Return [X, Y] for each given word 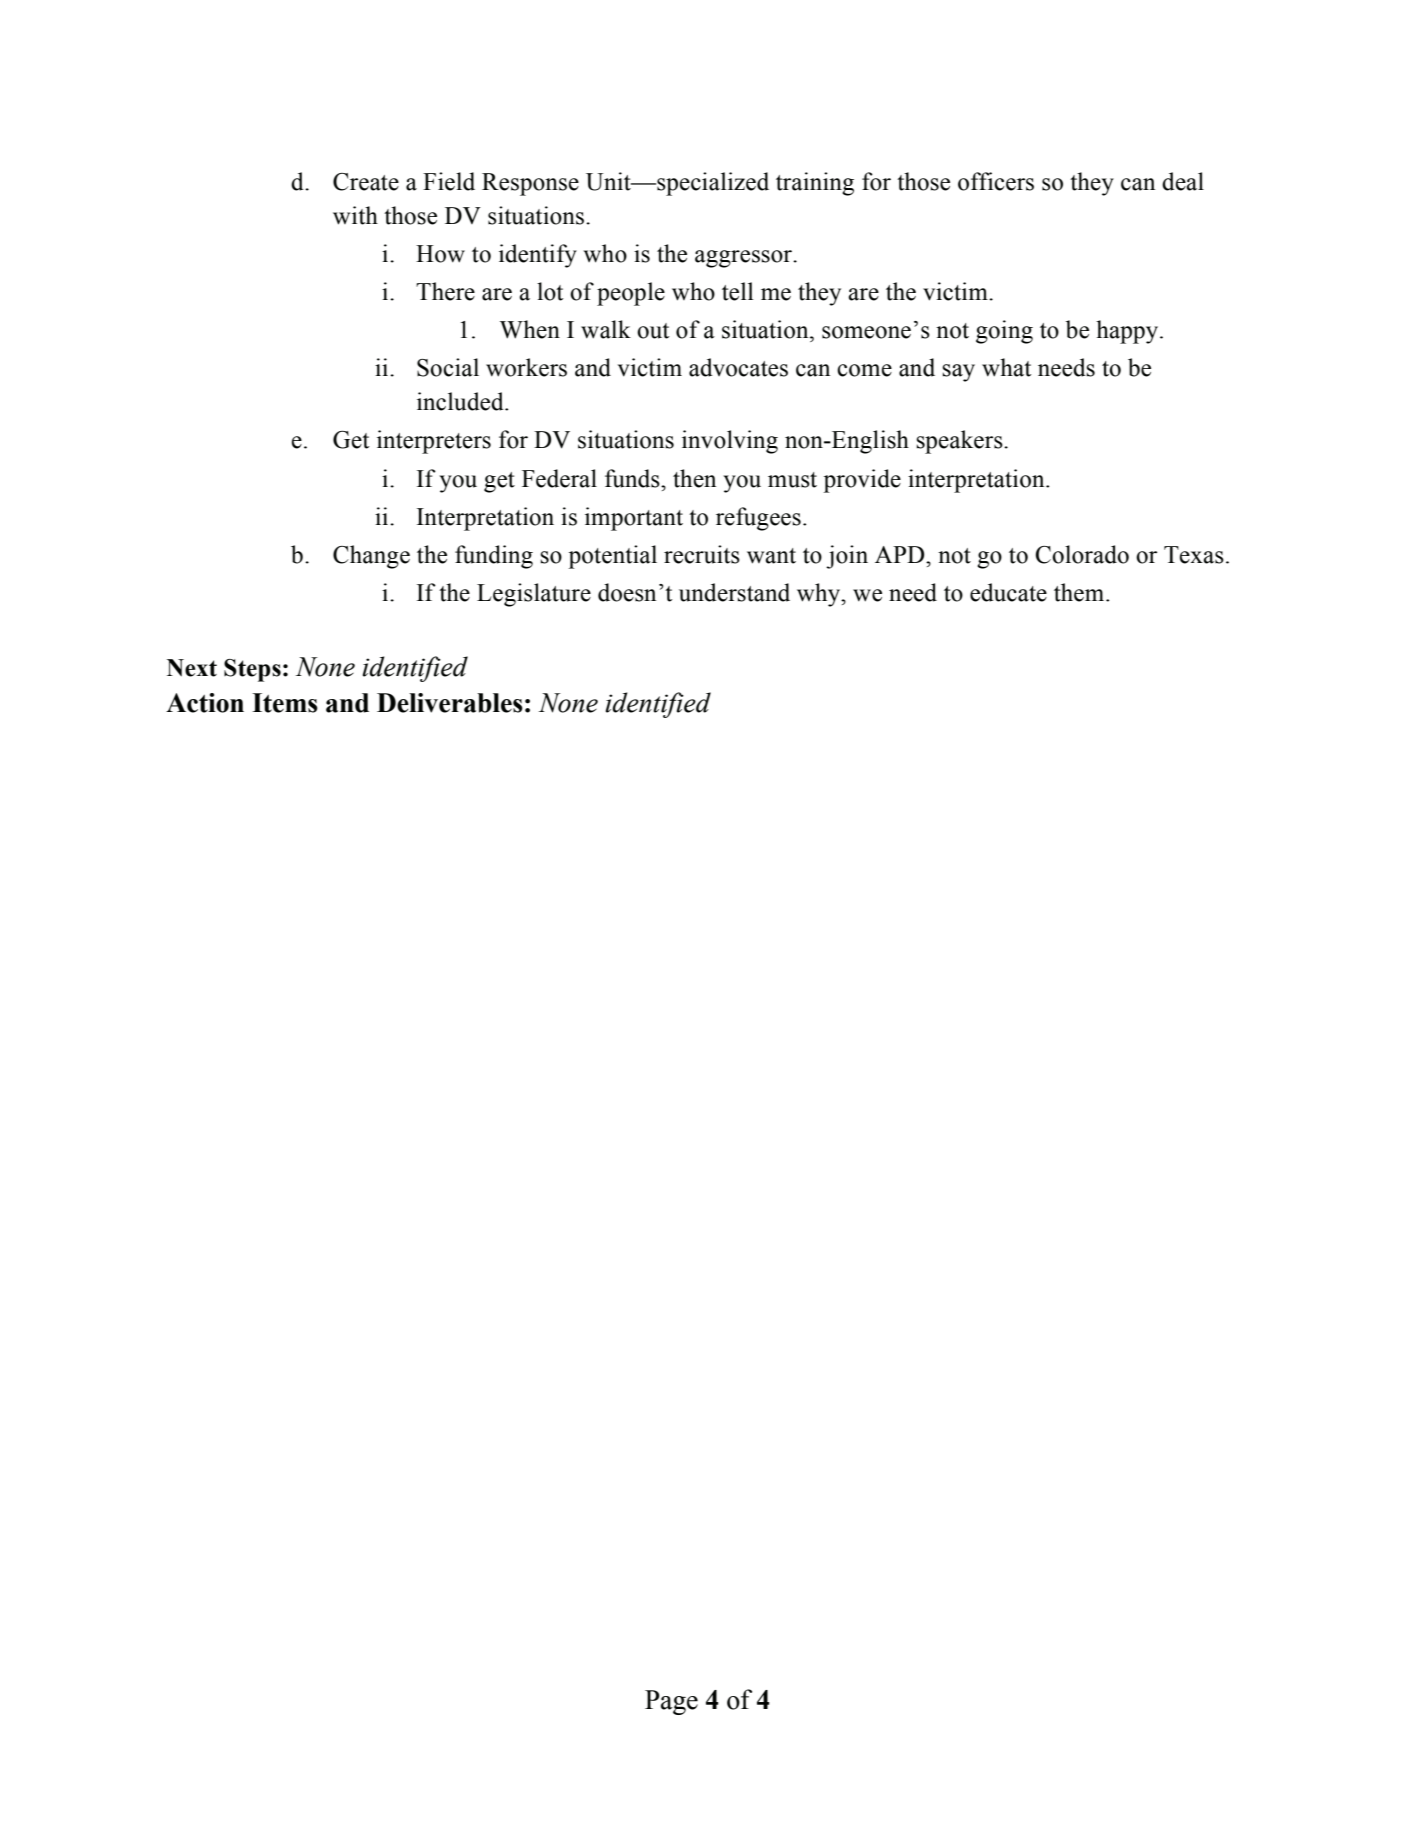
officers [996, 181]
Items [285, 703]
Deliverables [450, 703]
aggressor [744, 259]
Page [671, 1702]
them [1080, 592]
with [355, 215]
